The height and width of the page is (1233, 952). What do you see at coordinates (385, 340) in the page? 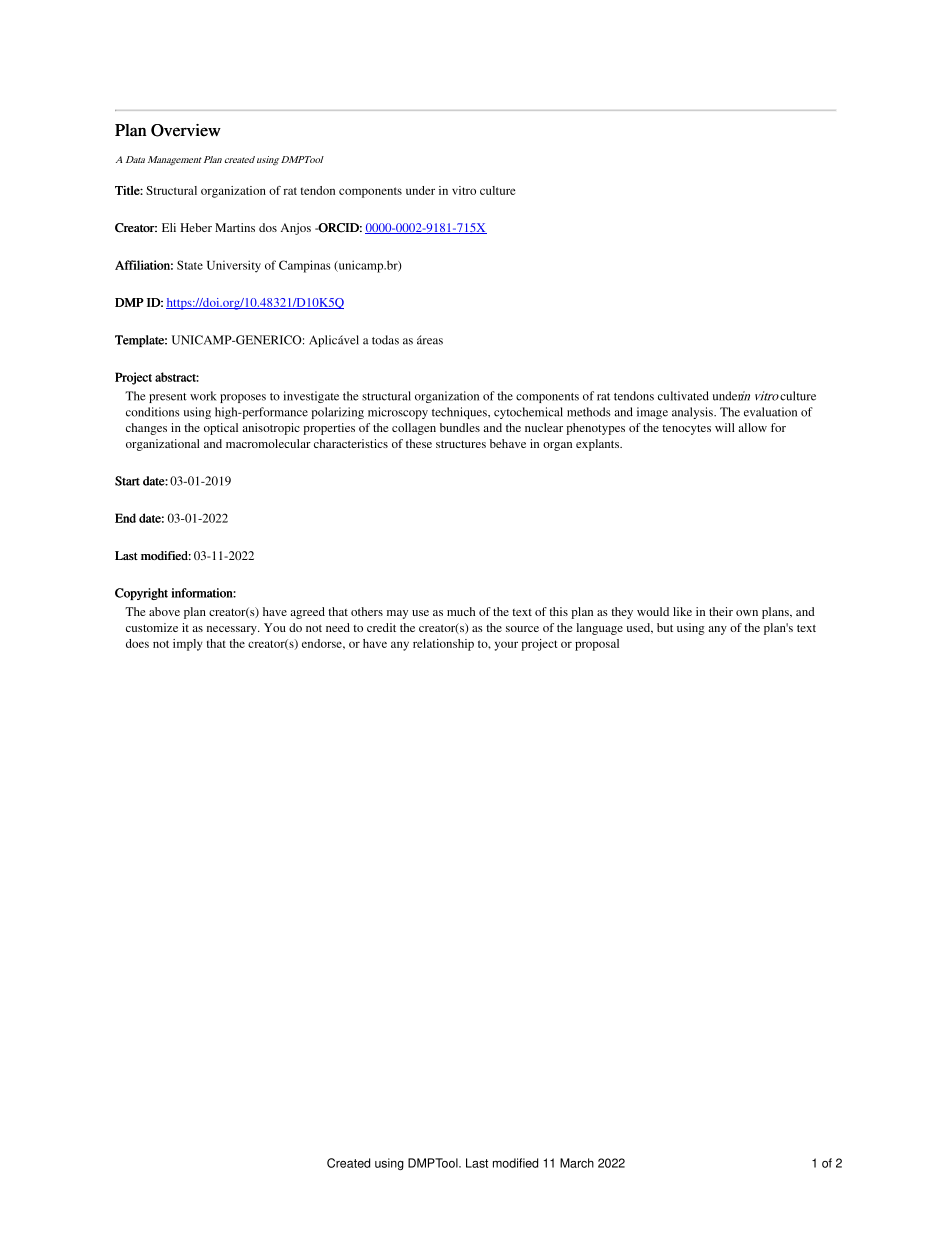
I see `todas` at bounding box center [385, 340].
